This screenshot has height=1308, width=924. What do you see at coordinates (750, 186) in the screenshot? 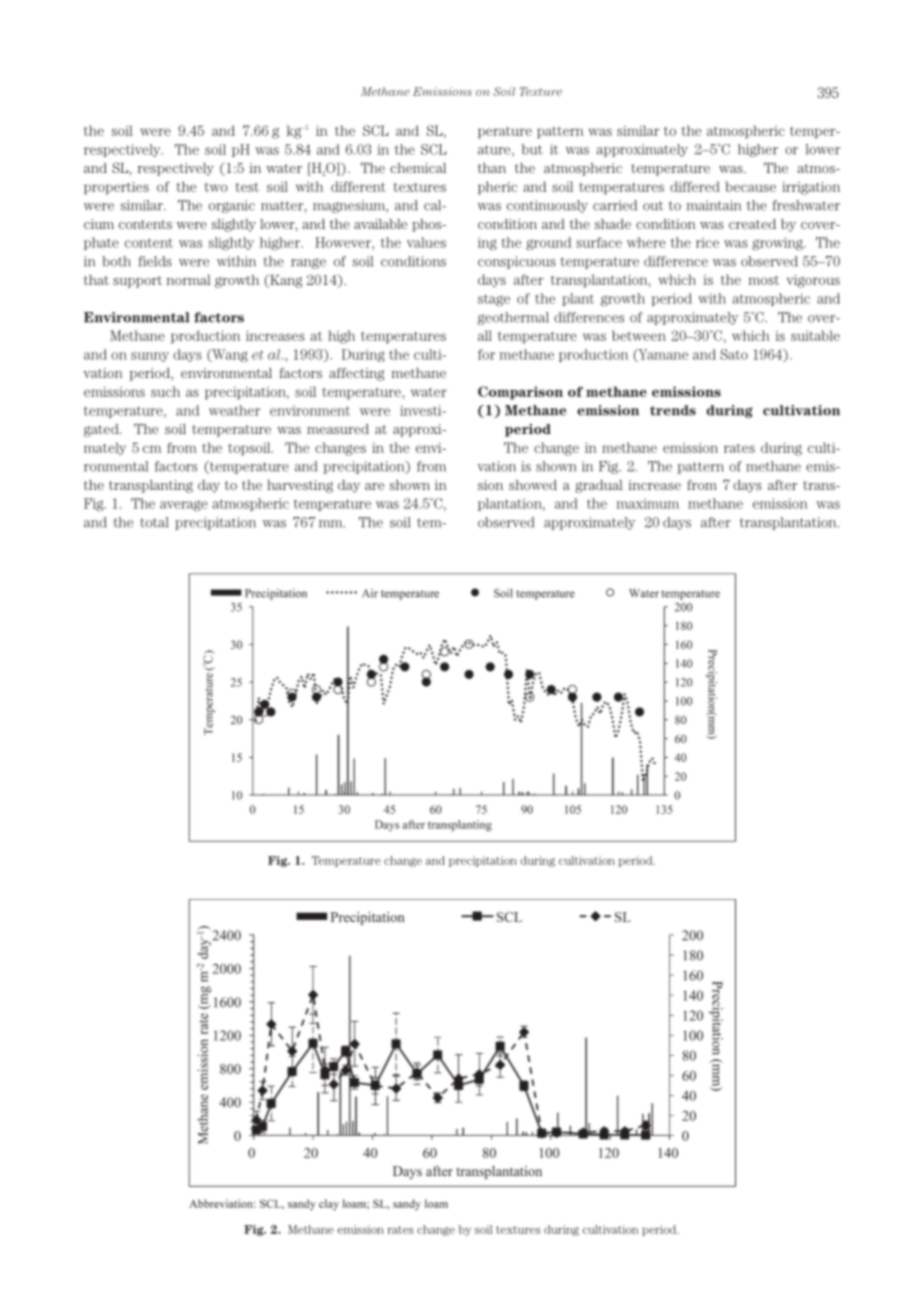
I see `because` at bounding box center [750, 186].
